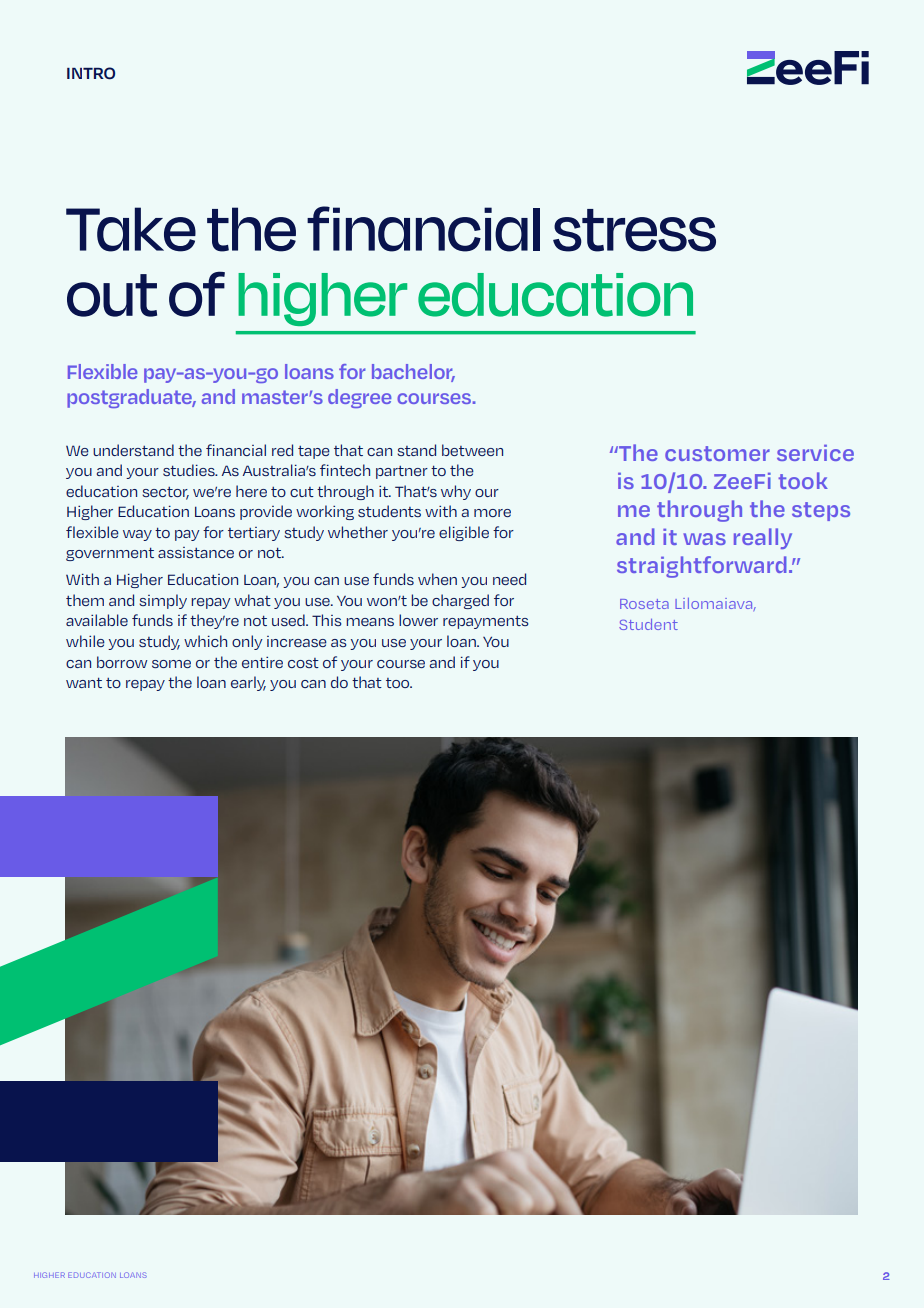  What do you see at coordinates (91, 73) in the image?
I see `INTRO` at bounding box center [91, 73].
